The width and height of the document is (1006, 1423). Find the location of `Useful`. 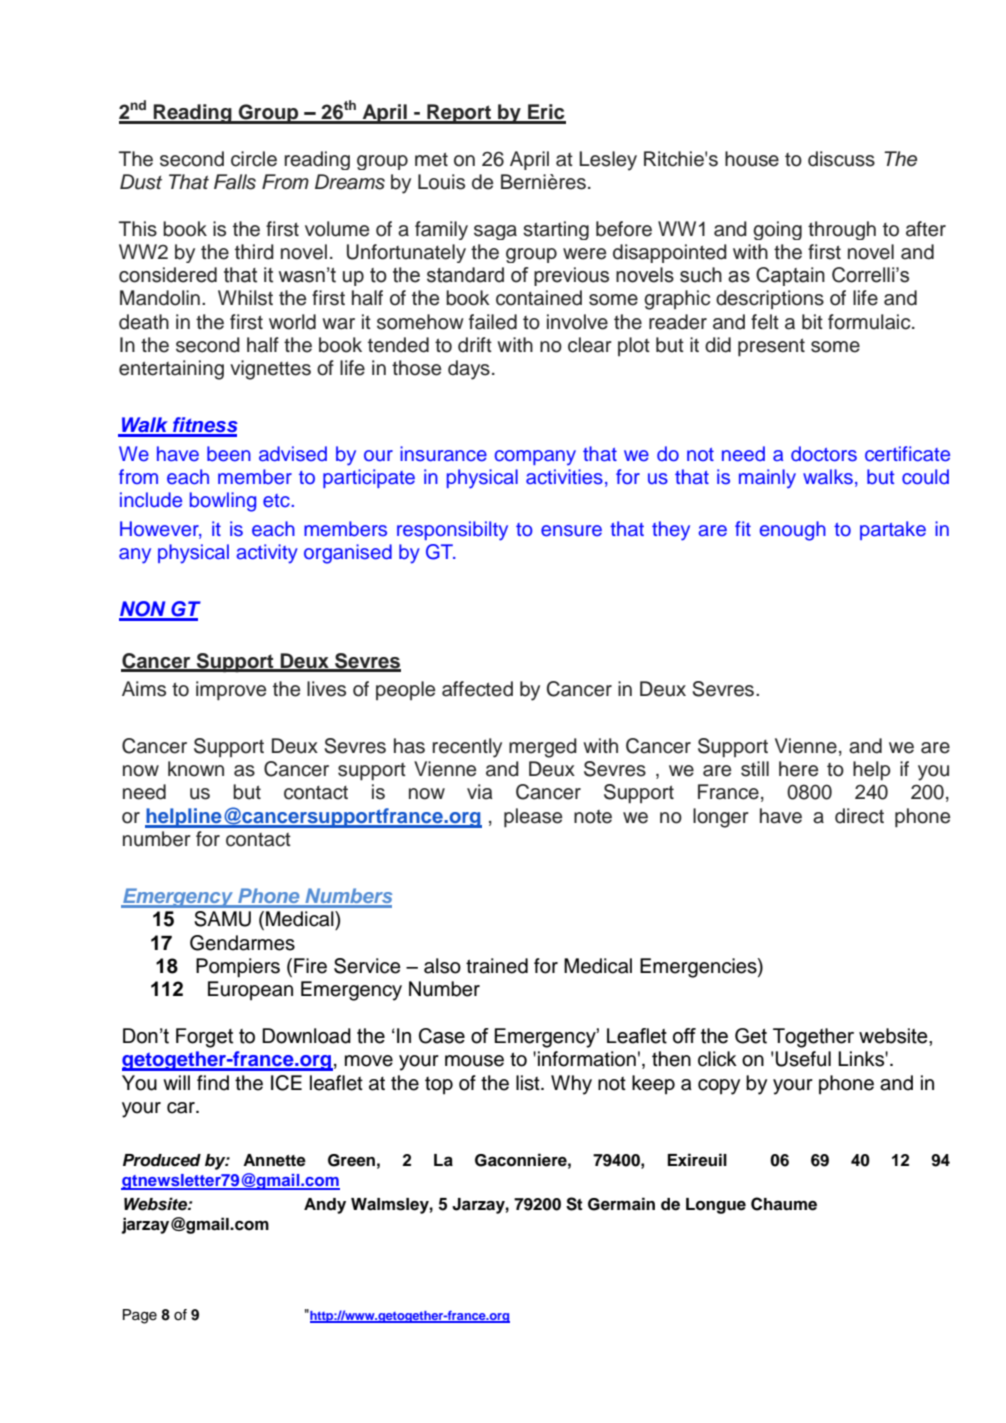

Useful is located at coordinates (803, 1059).
